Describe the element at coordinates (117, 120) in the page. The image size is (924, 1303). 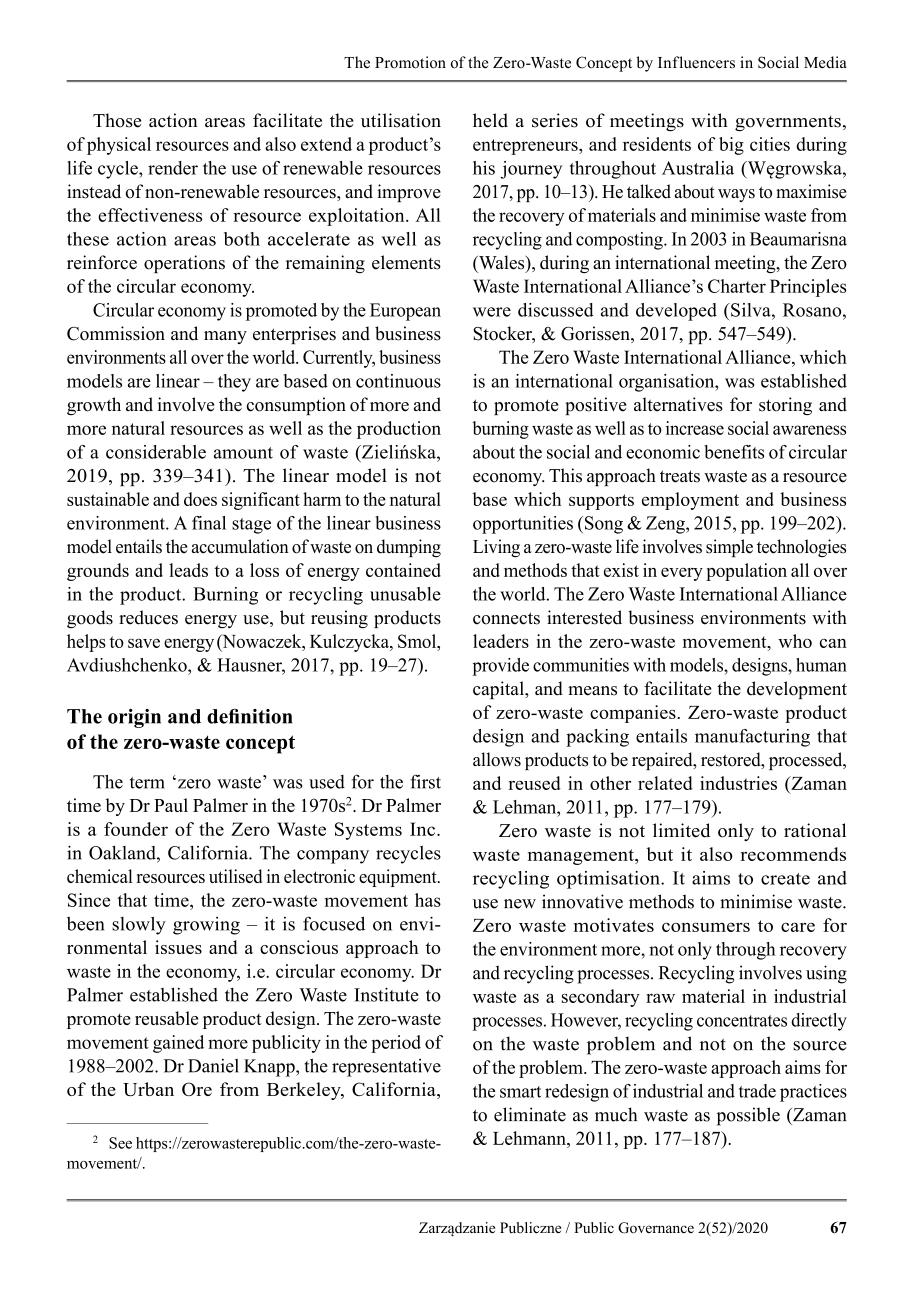
I see `Those` at that location.
